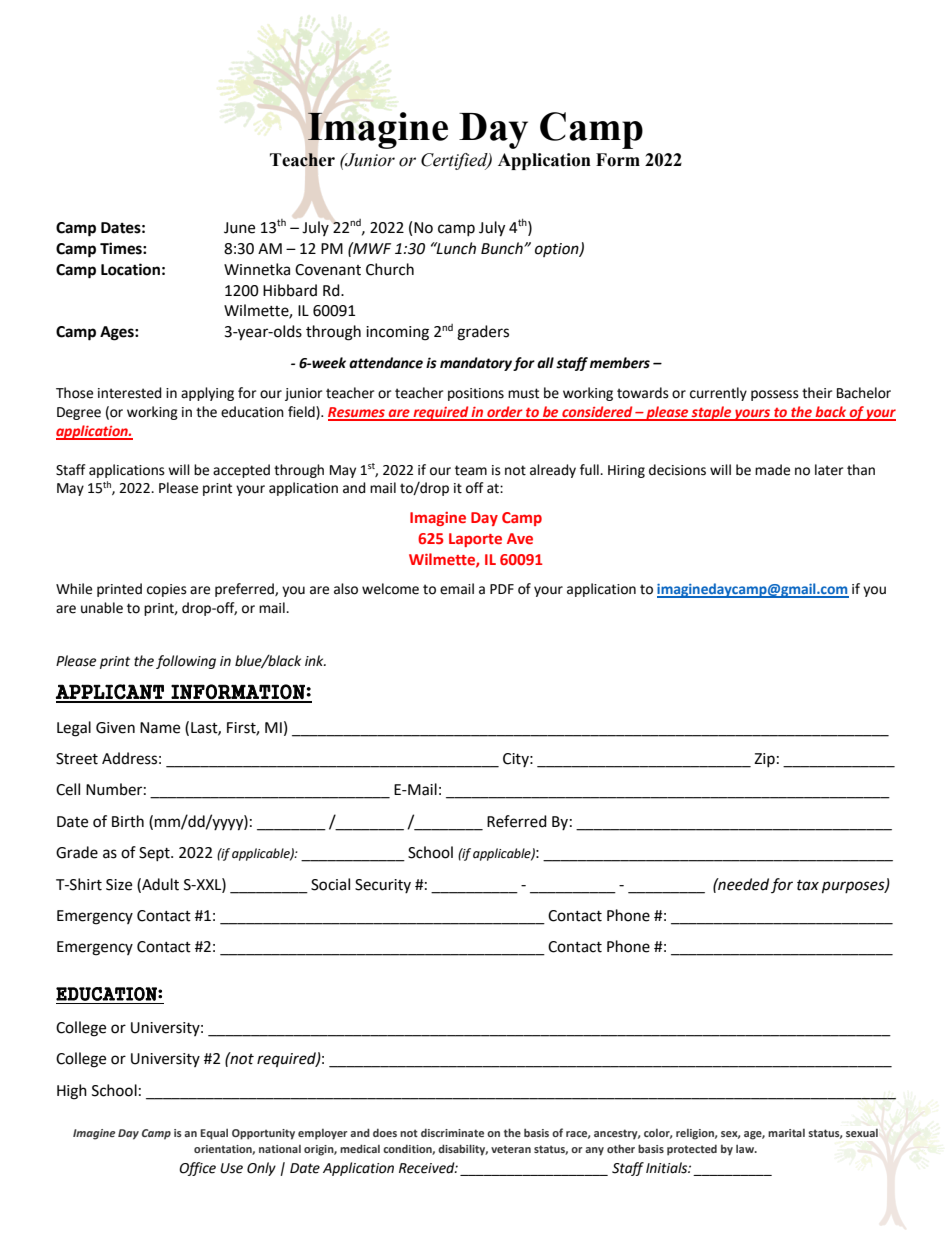 This screenshot has height=1233, width=952. I want to click on Social, so click(330, 884).
